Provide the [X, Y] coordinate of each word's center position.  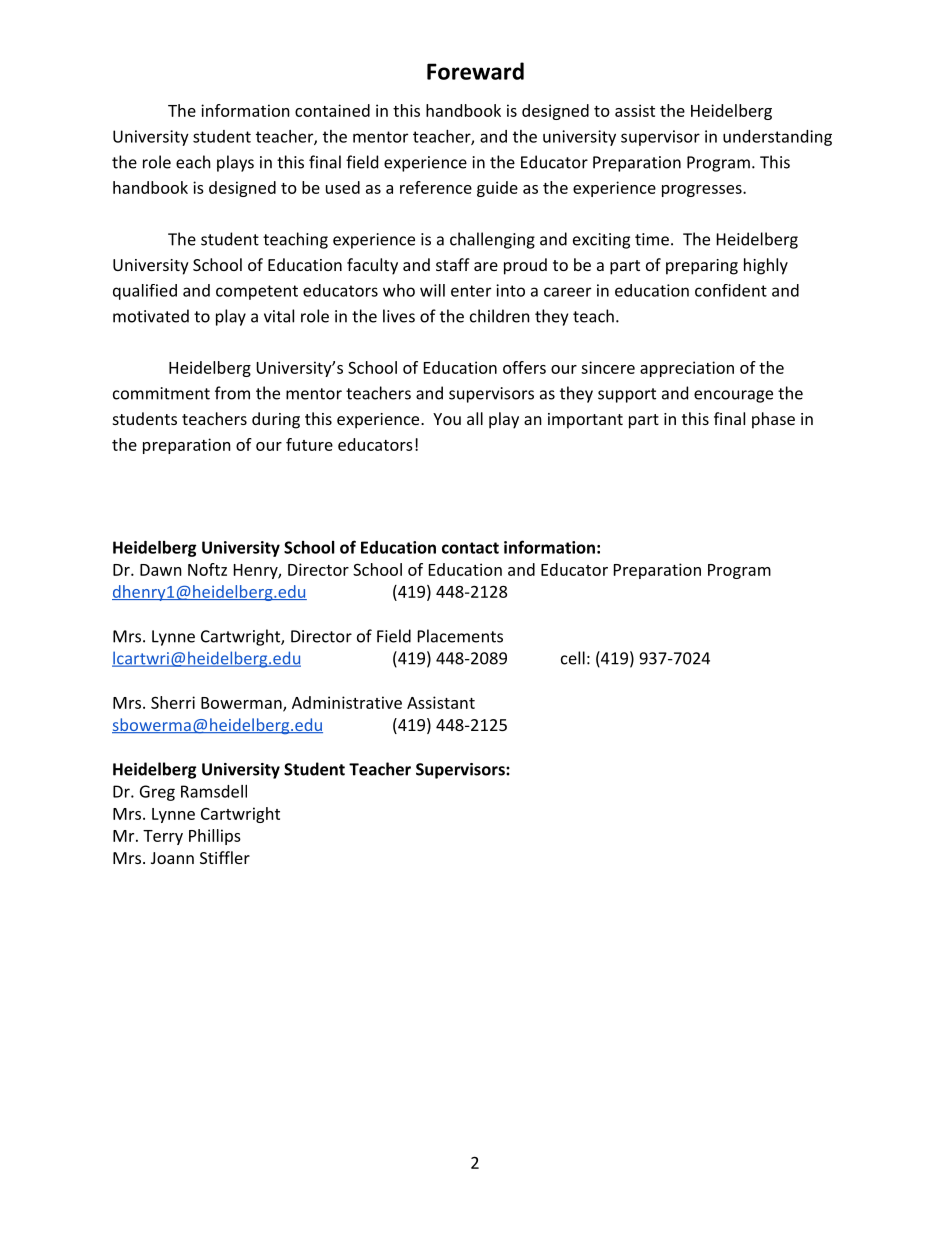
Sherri [173, 702]
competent [257, 292]
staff [453, 264]
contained [332, 110]
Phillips [215, 837]
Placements [460, 636]
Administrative [347, 702]
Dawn [161, 570]
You [447, 419]
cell [573, 658]
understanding [777, 138]
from [232, 393]
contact [470, 548]
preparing [702, 267]
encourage [733, 396]
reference [436, 187]
